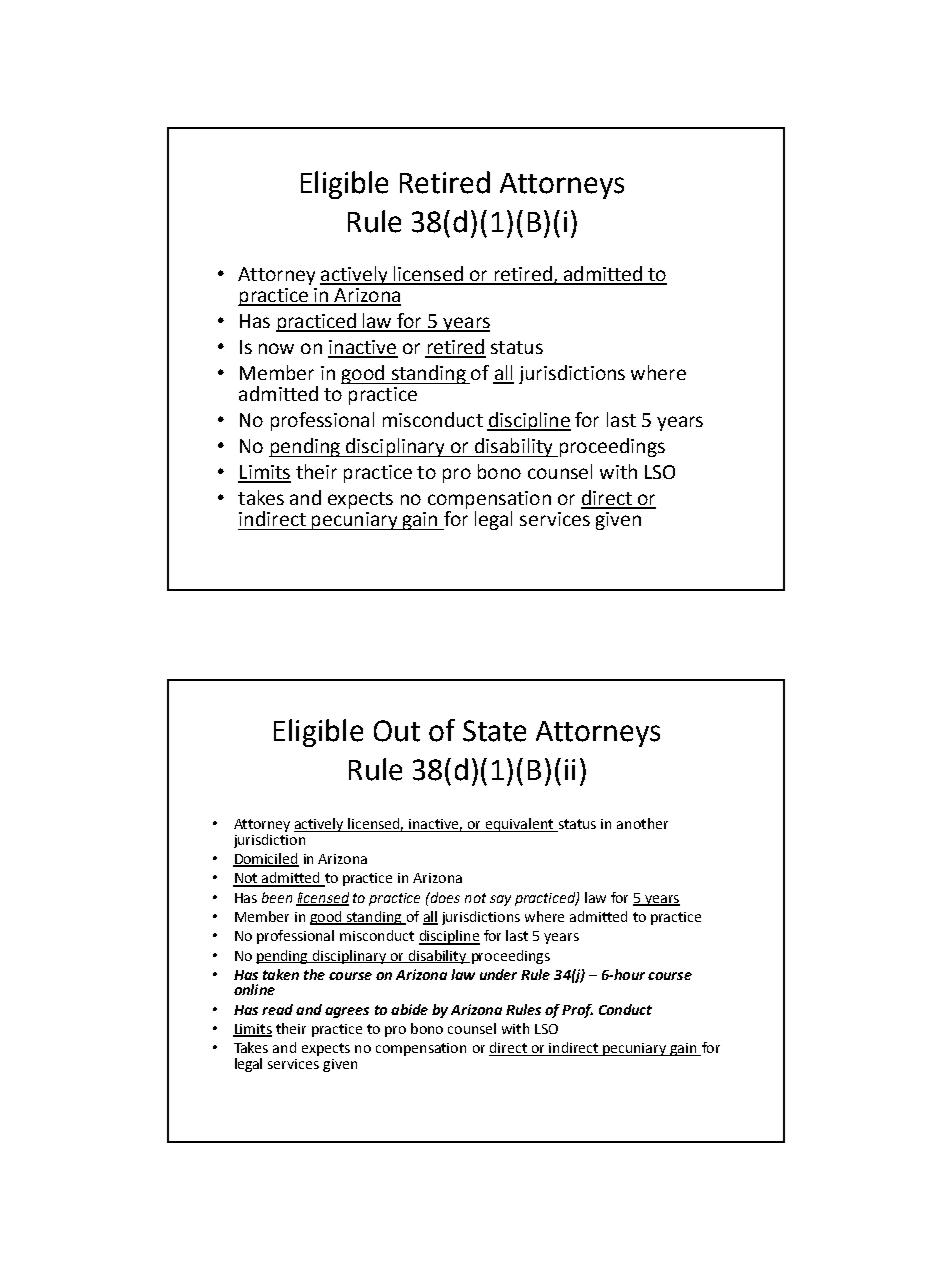 The width and height of the image is (952, 1270). What do you see at coordinates (266, 859) in the image?
I see `Domiciled` at bounding box center [266, 859].
